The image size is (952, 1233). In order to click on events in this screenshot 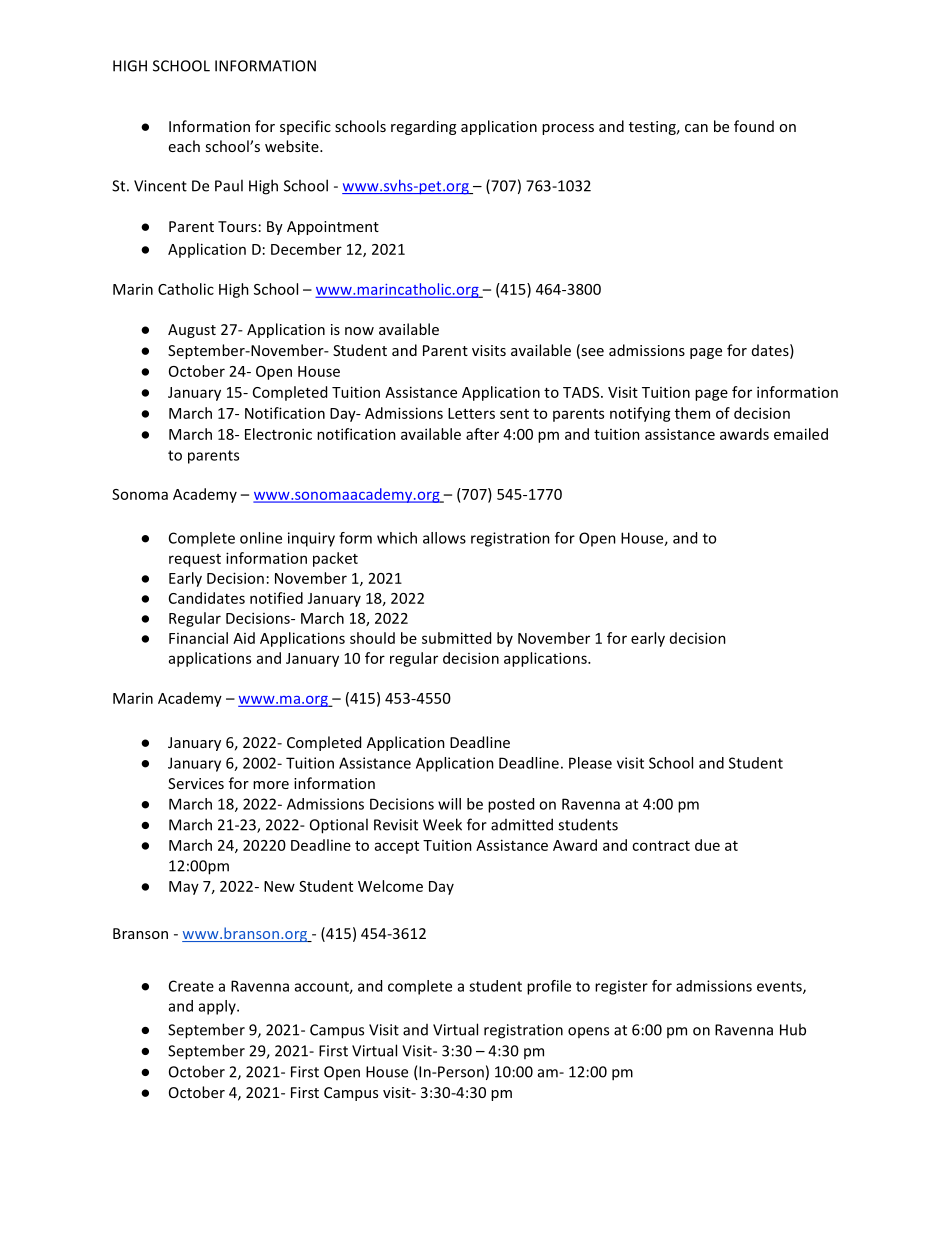, I will do `click(780, 987)`.
